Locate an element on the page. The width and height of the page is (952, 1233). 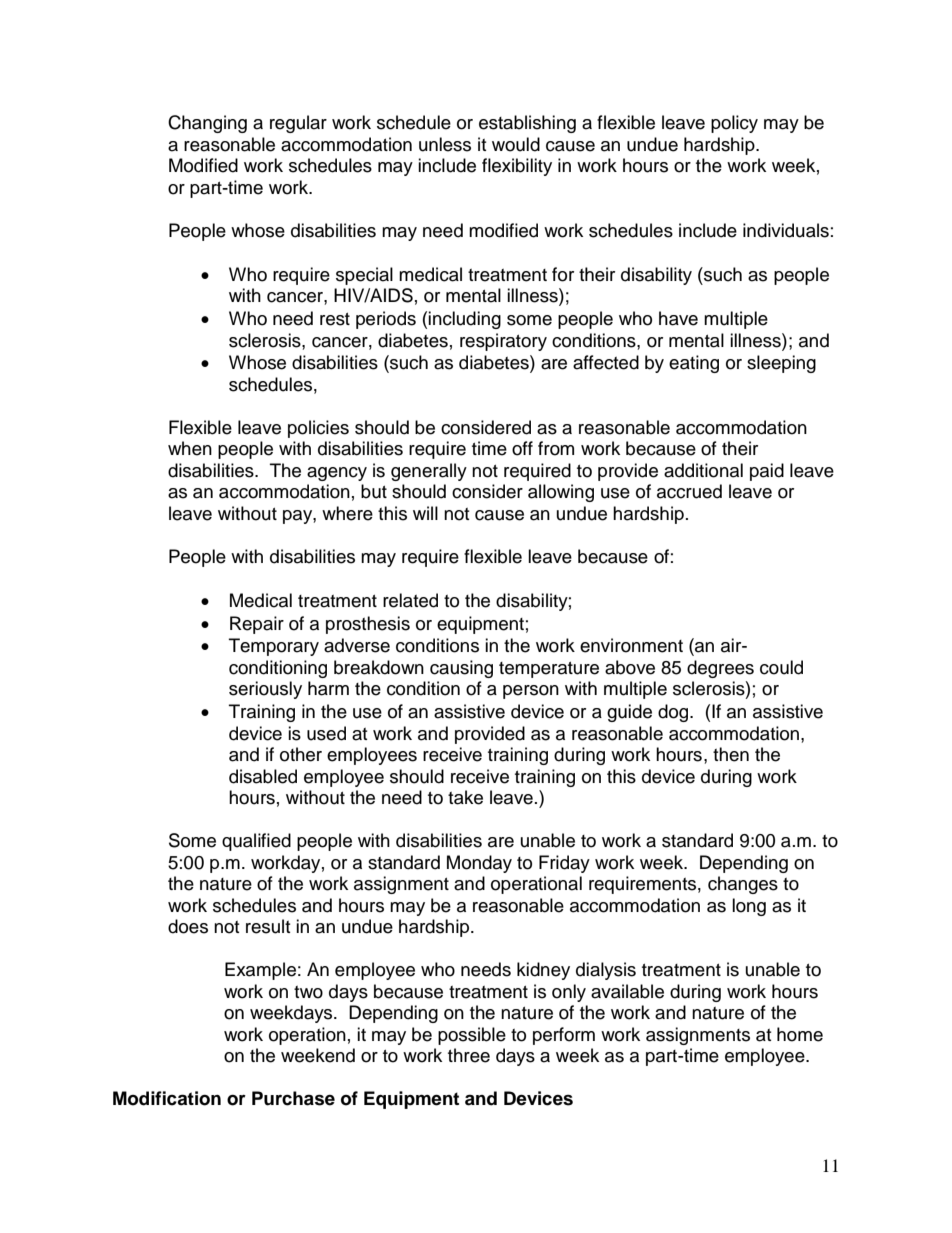
degrees is located at coordinates (720, 669).
